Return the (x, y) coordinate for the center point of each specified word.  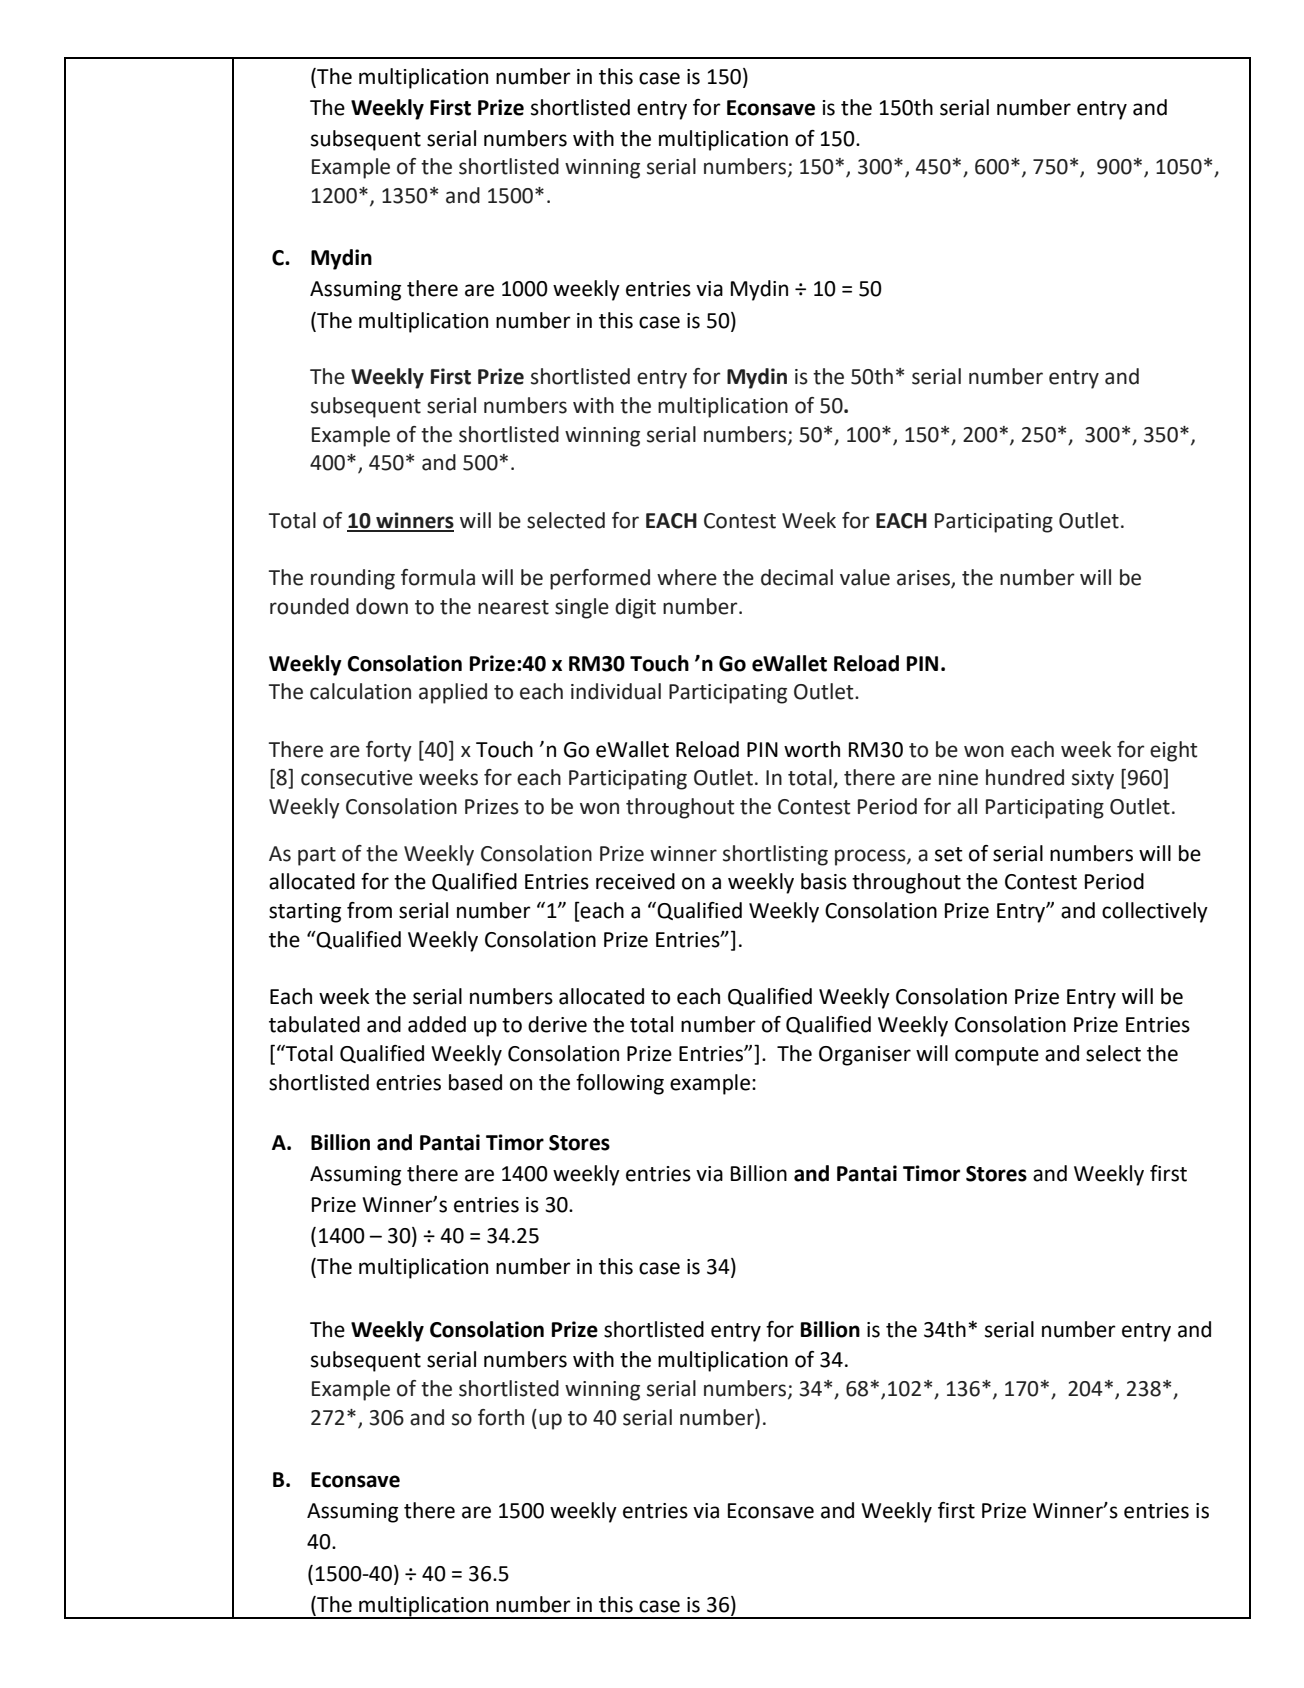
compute (997, 1056)
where (687, 577)
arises (924, 579)
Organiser (865, 1056)
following (620, 1084)
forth (501, 1417)
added (437, 1024)
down (382, 606)
